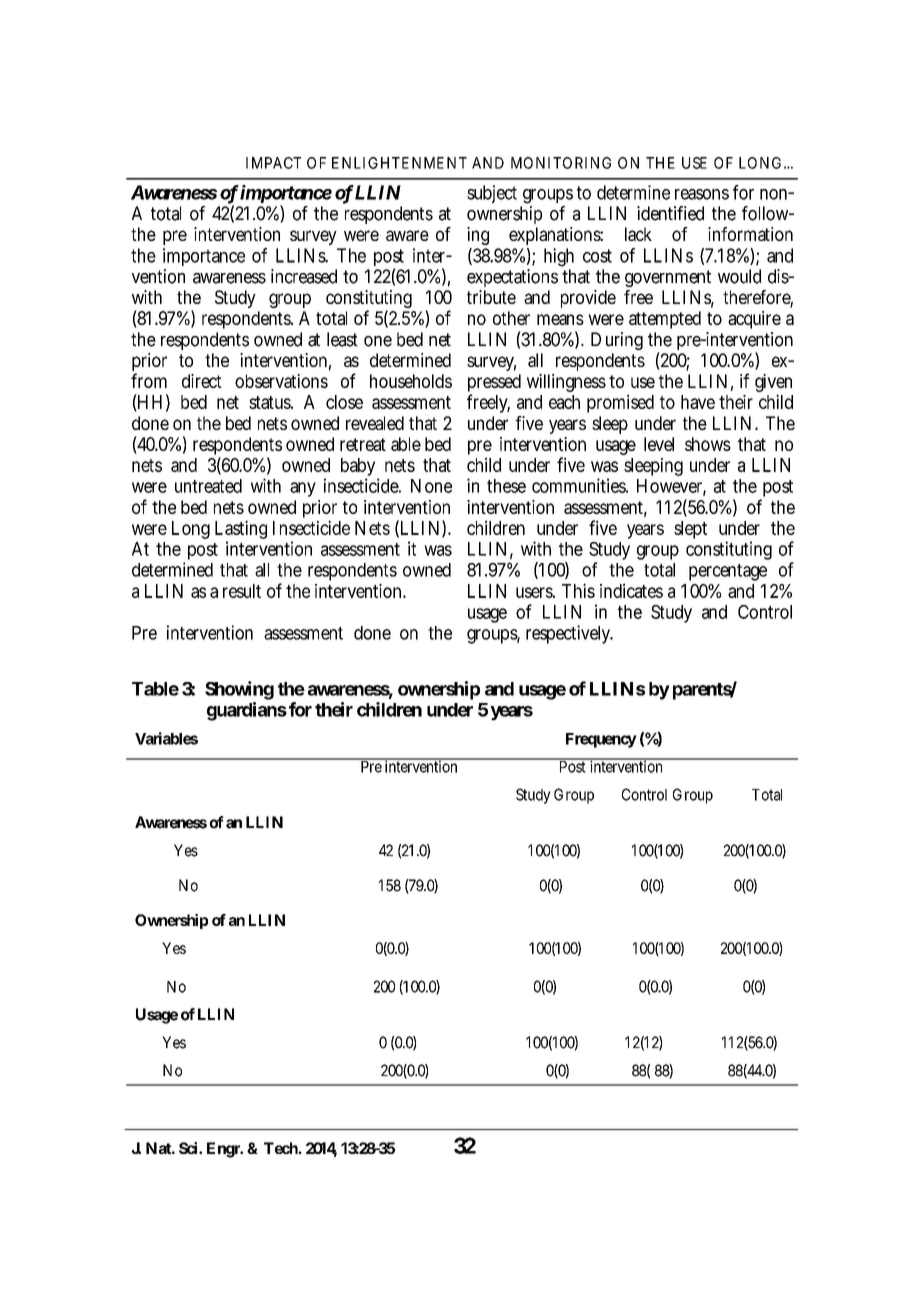 Image resolution: width=924 pixels, height=1308 pixels. I want to click on respectively, so click(568, 634).
